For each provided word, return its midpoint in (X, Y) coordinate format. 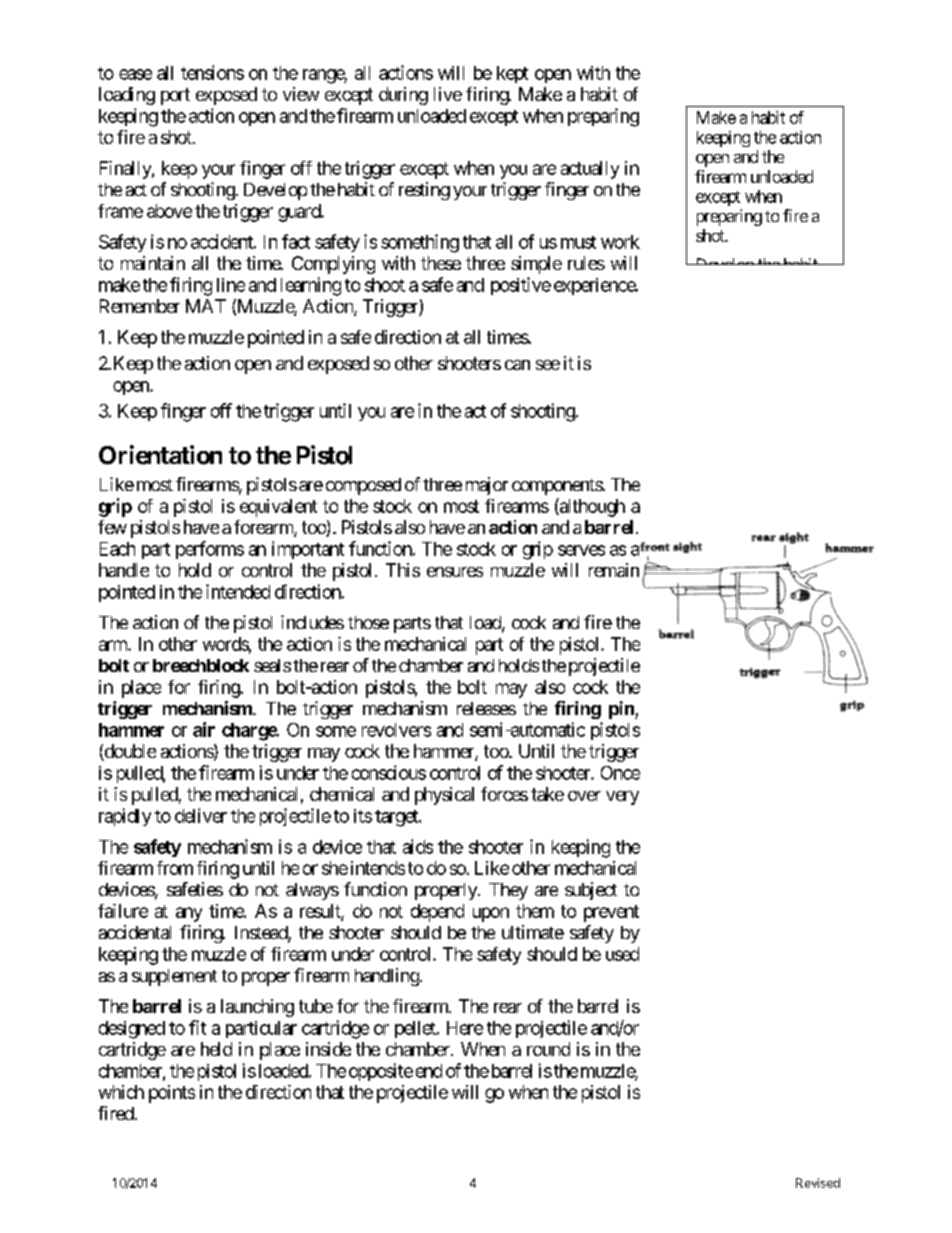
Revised (818, 1183)
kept (512, 74)
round (548, 1049)
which (121, 1092)
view (301, 94)
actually (590, 170)
